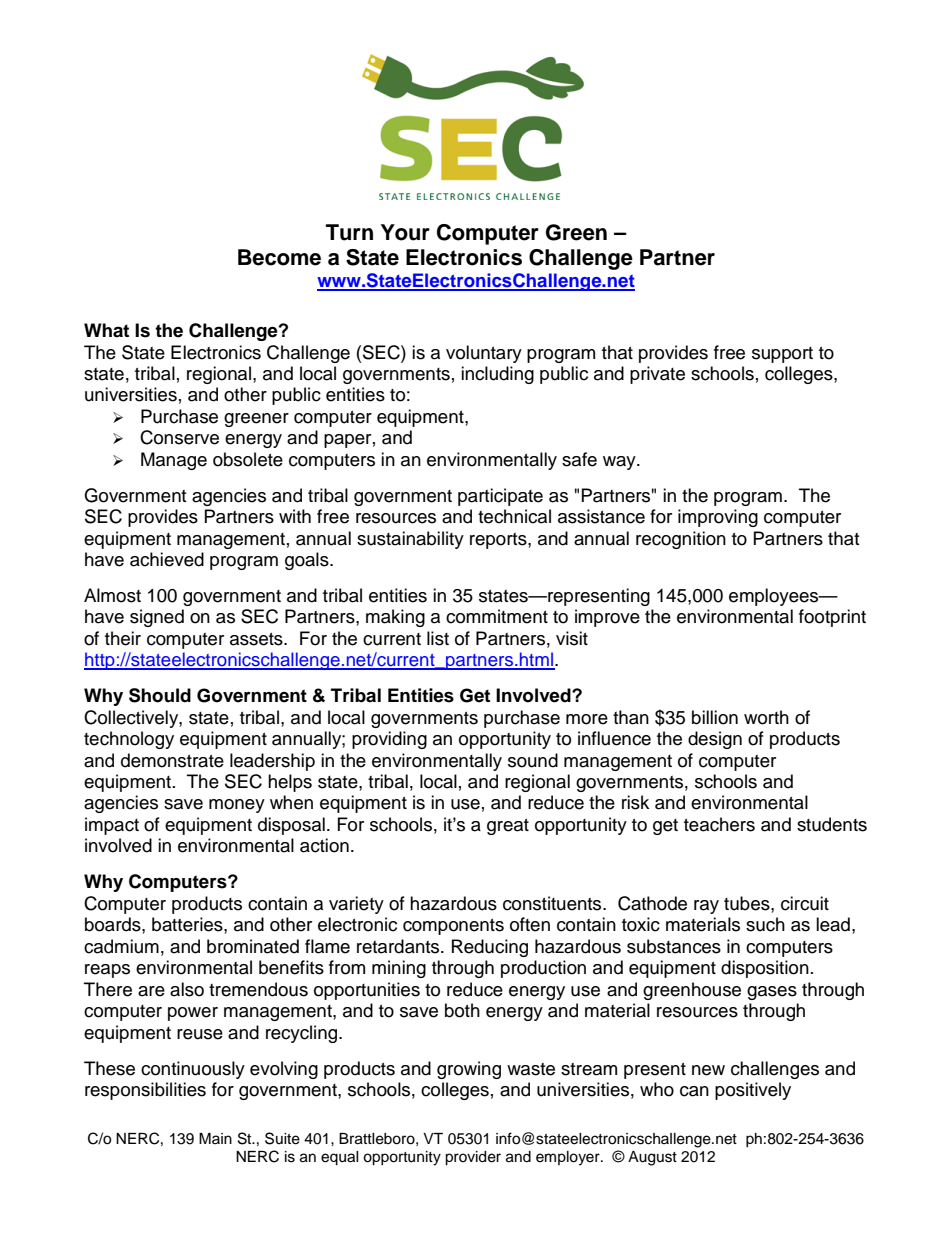  What do you see at coordinates (500, 497) in the page?
I see `participate` at bounding box center [500, 497].
